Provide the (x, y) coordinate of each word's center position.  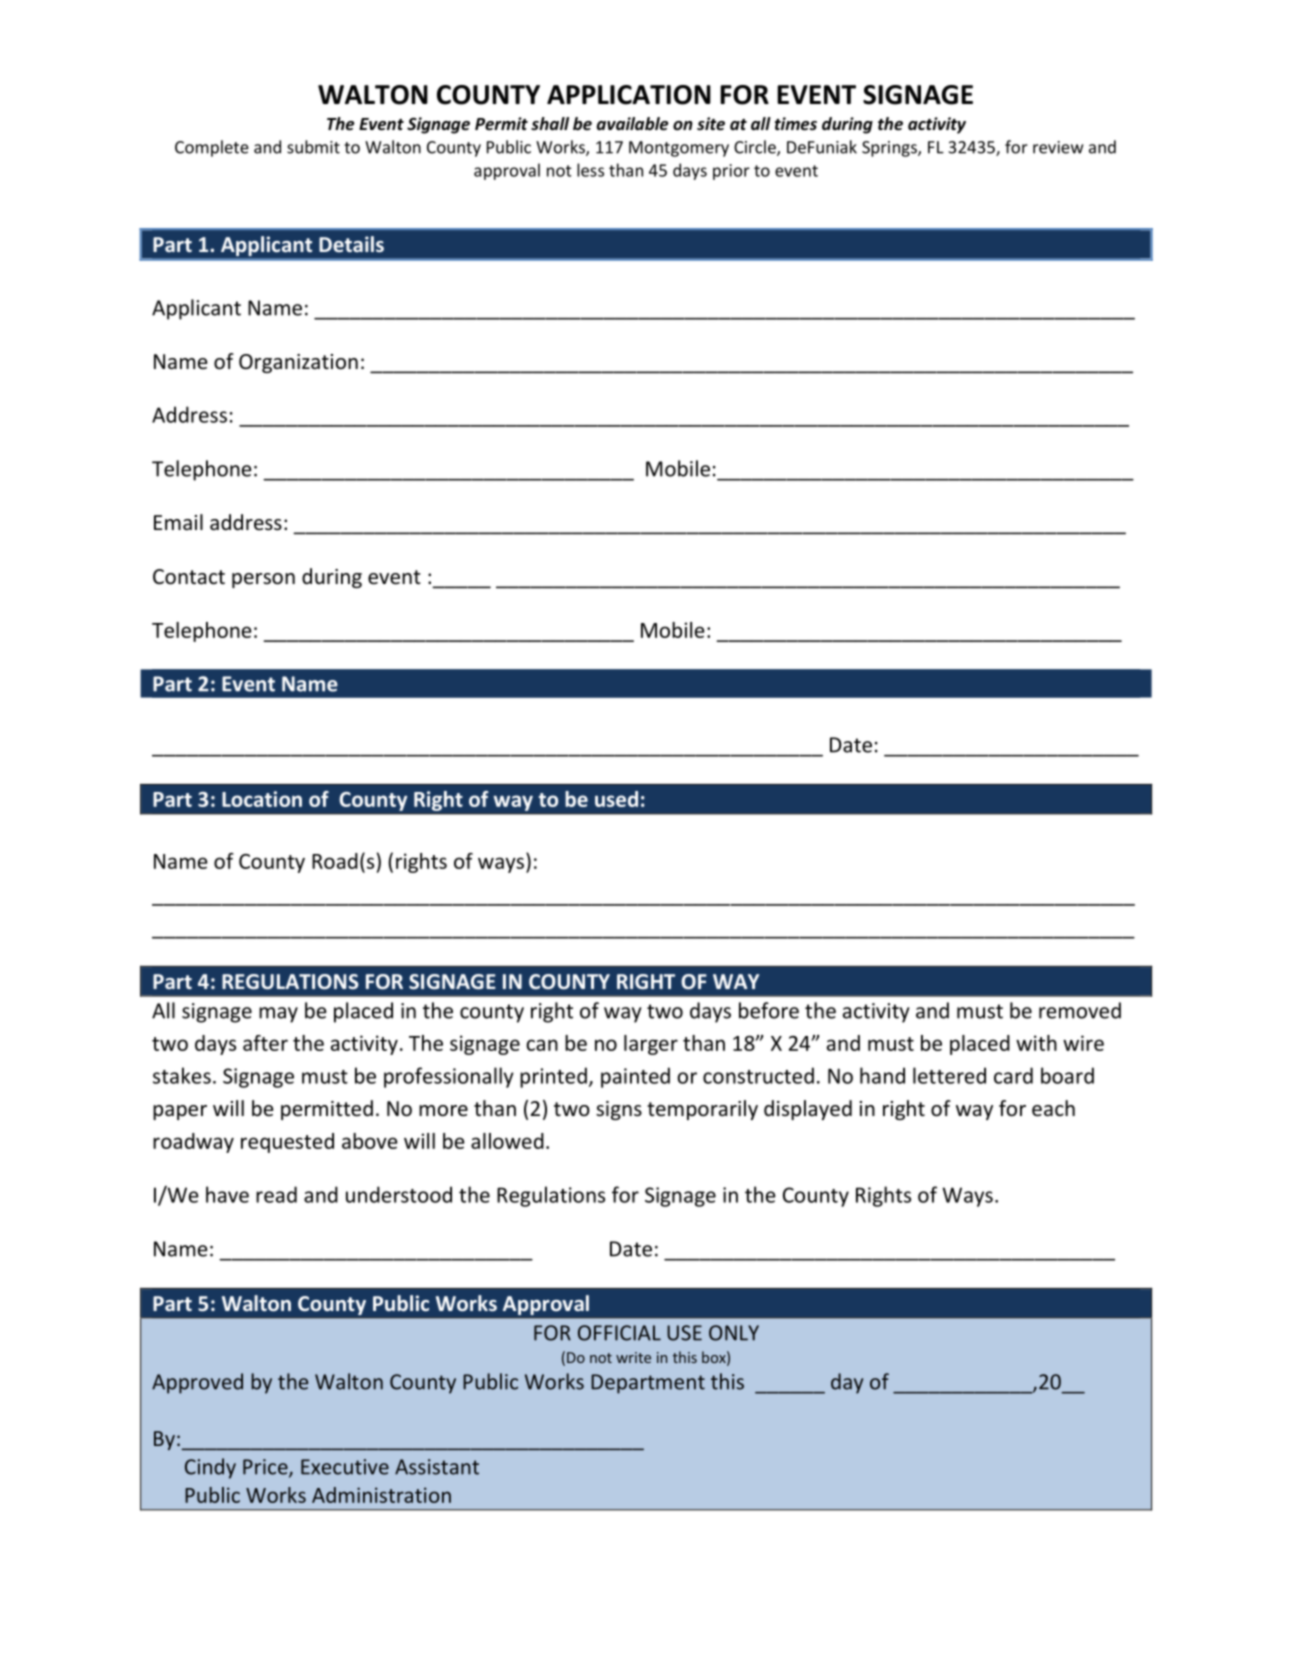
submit (313, 147)
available (632, 124)
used (616, 799)
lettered (949, 1075)
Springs (890, 149)
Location (262, 799)
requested (287, 1143)
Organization (298, 363)
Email (178, 522)
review (1058, 147)
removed (1080, 1010)
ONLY (734, 1333)
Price (266, 1468)
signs (619, 1110)
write (633, 1357)
